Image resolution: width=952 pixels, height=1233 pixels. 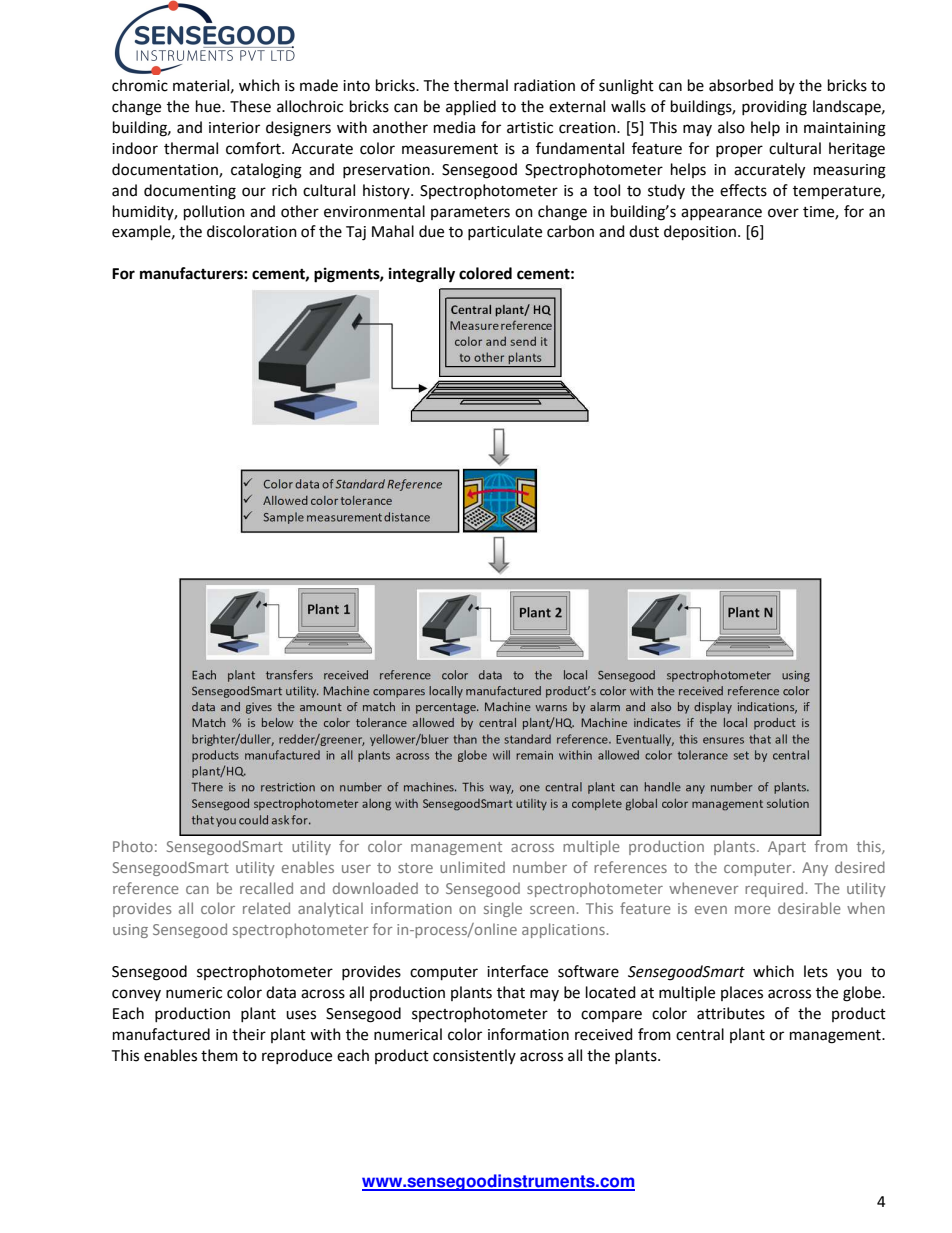 What do you see at coordinates (266, 888) in the page?
I see `recalled` at bounding box center [266, 888].
